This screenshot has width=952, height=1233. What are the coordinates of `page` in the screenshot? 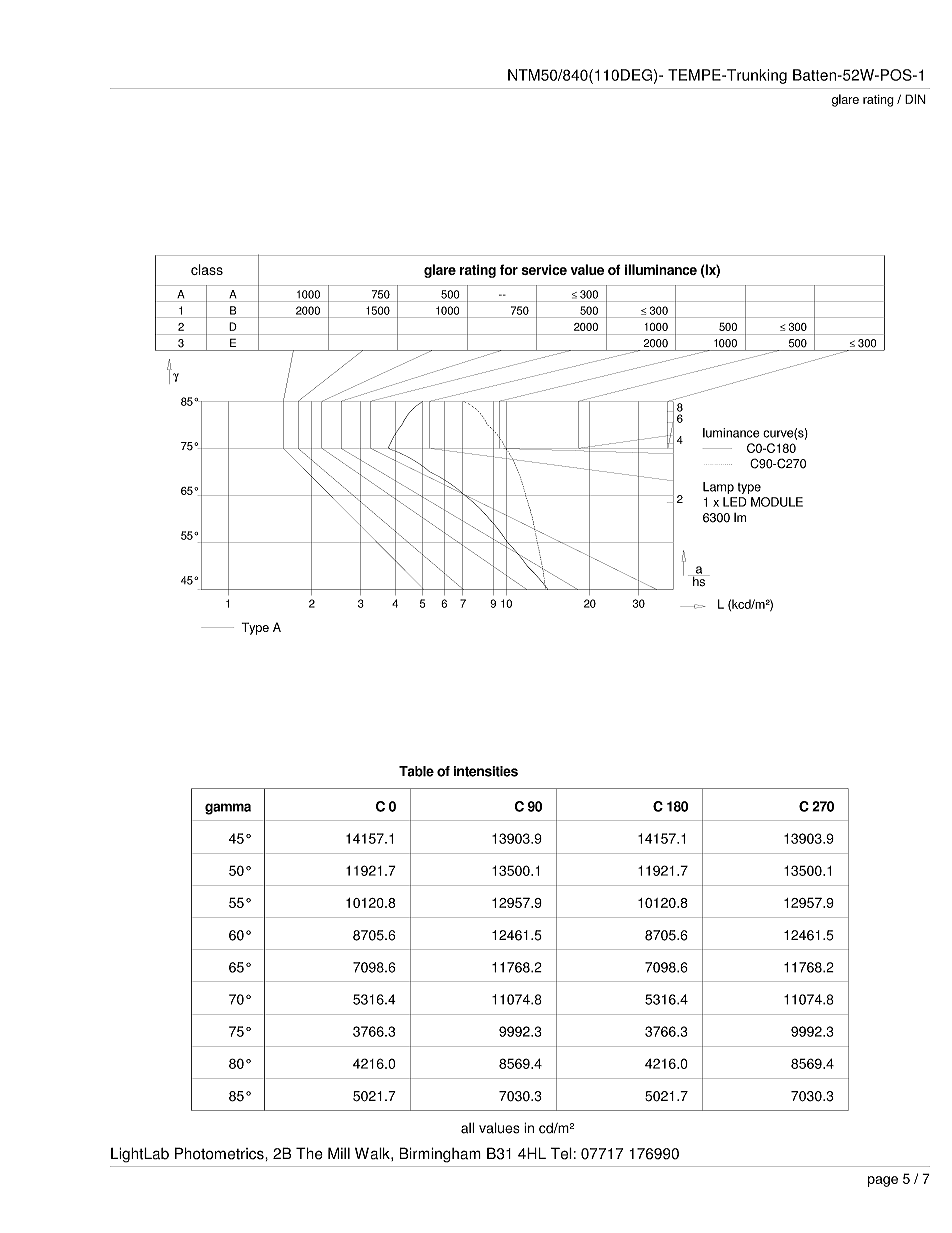 It's located at (883, 1181).
